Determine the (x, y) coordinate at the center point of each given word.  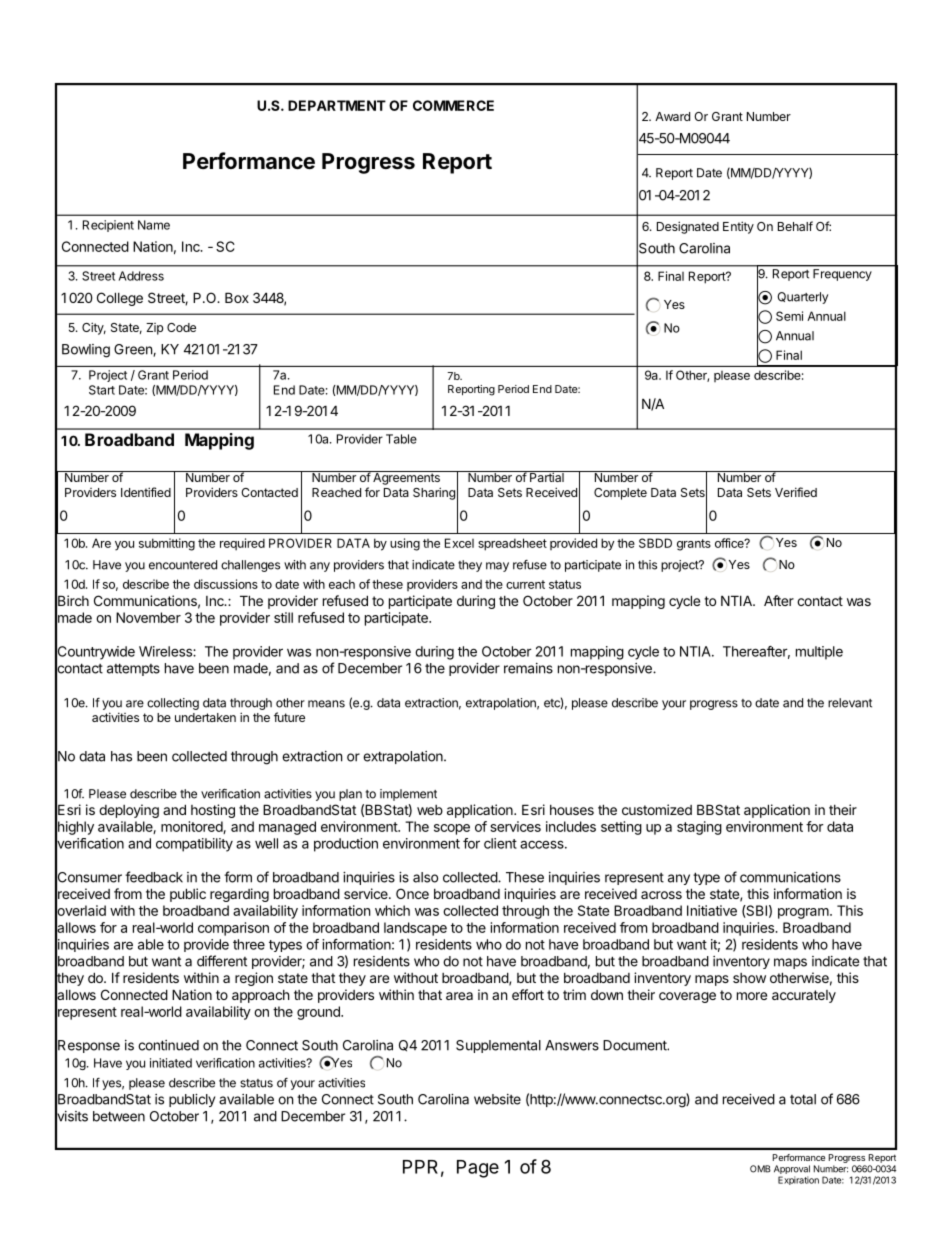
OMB (760, 1169)
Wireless (166, 651)
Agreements (406, 478)
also (425, 877)
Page (478, 1169)
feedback (154, 877)
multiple (819, 653)
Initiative (712, 910)
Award (672, 116)
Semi (789, 316)
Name (154, 225)
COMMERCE (453, 105)
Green (134, 350)
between (119, 1116)
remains (528, 668)
